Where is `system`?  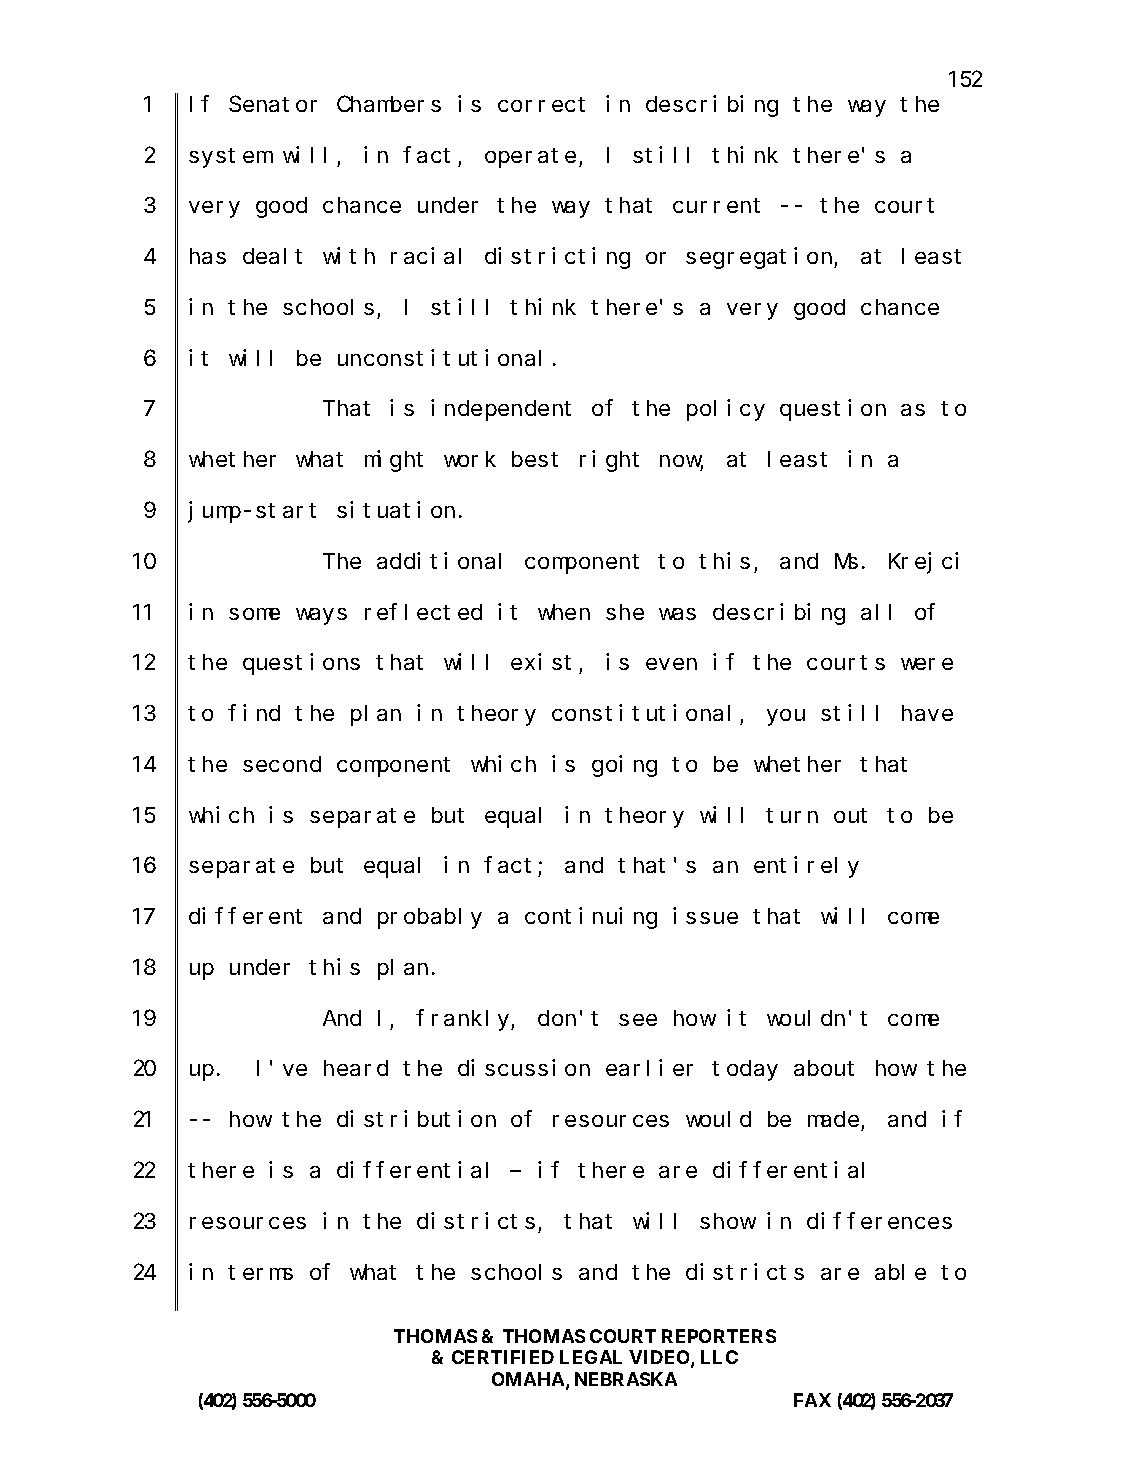
system is located at coordinates (230, 158).
